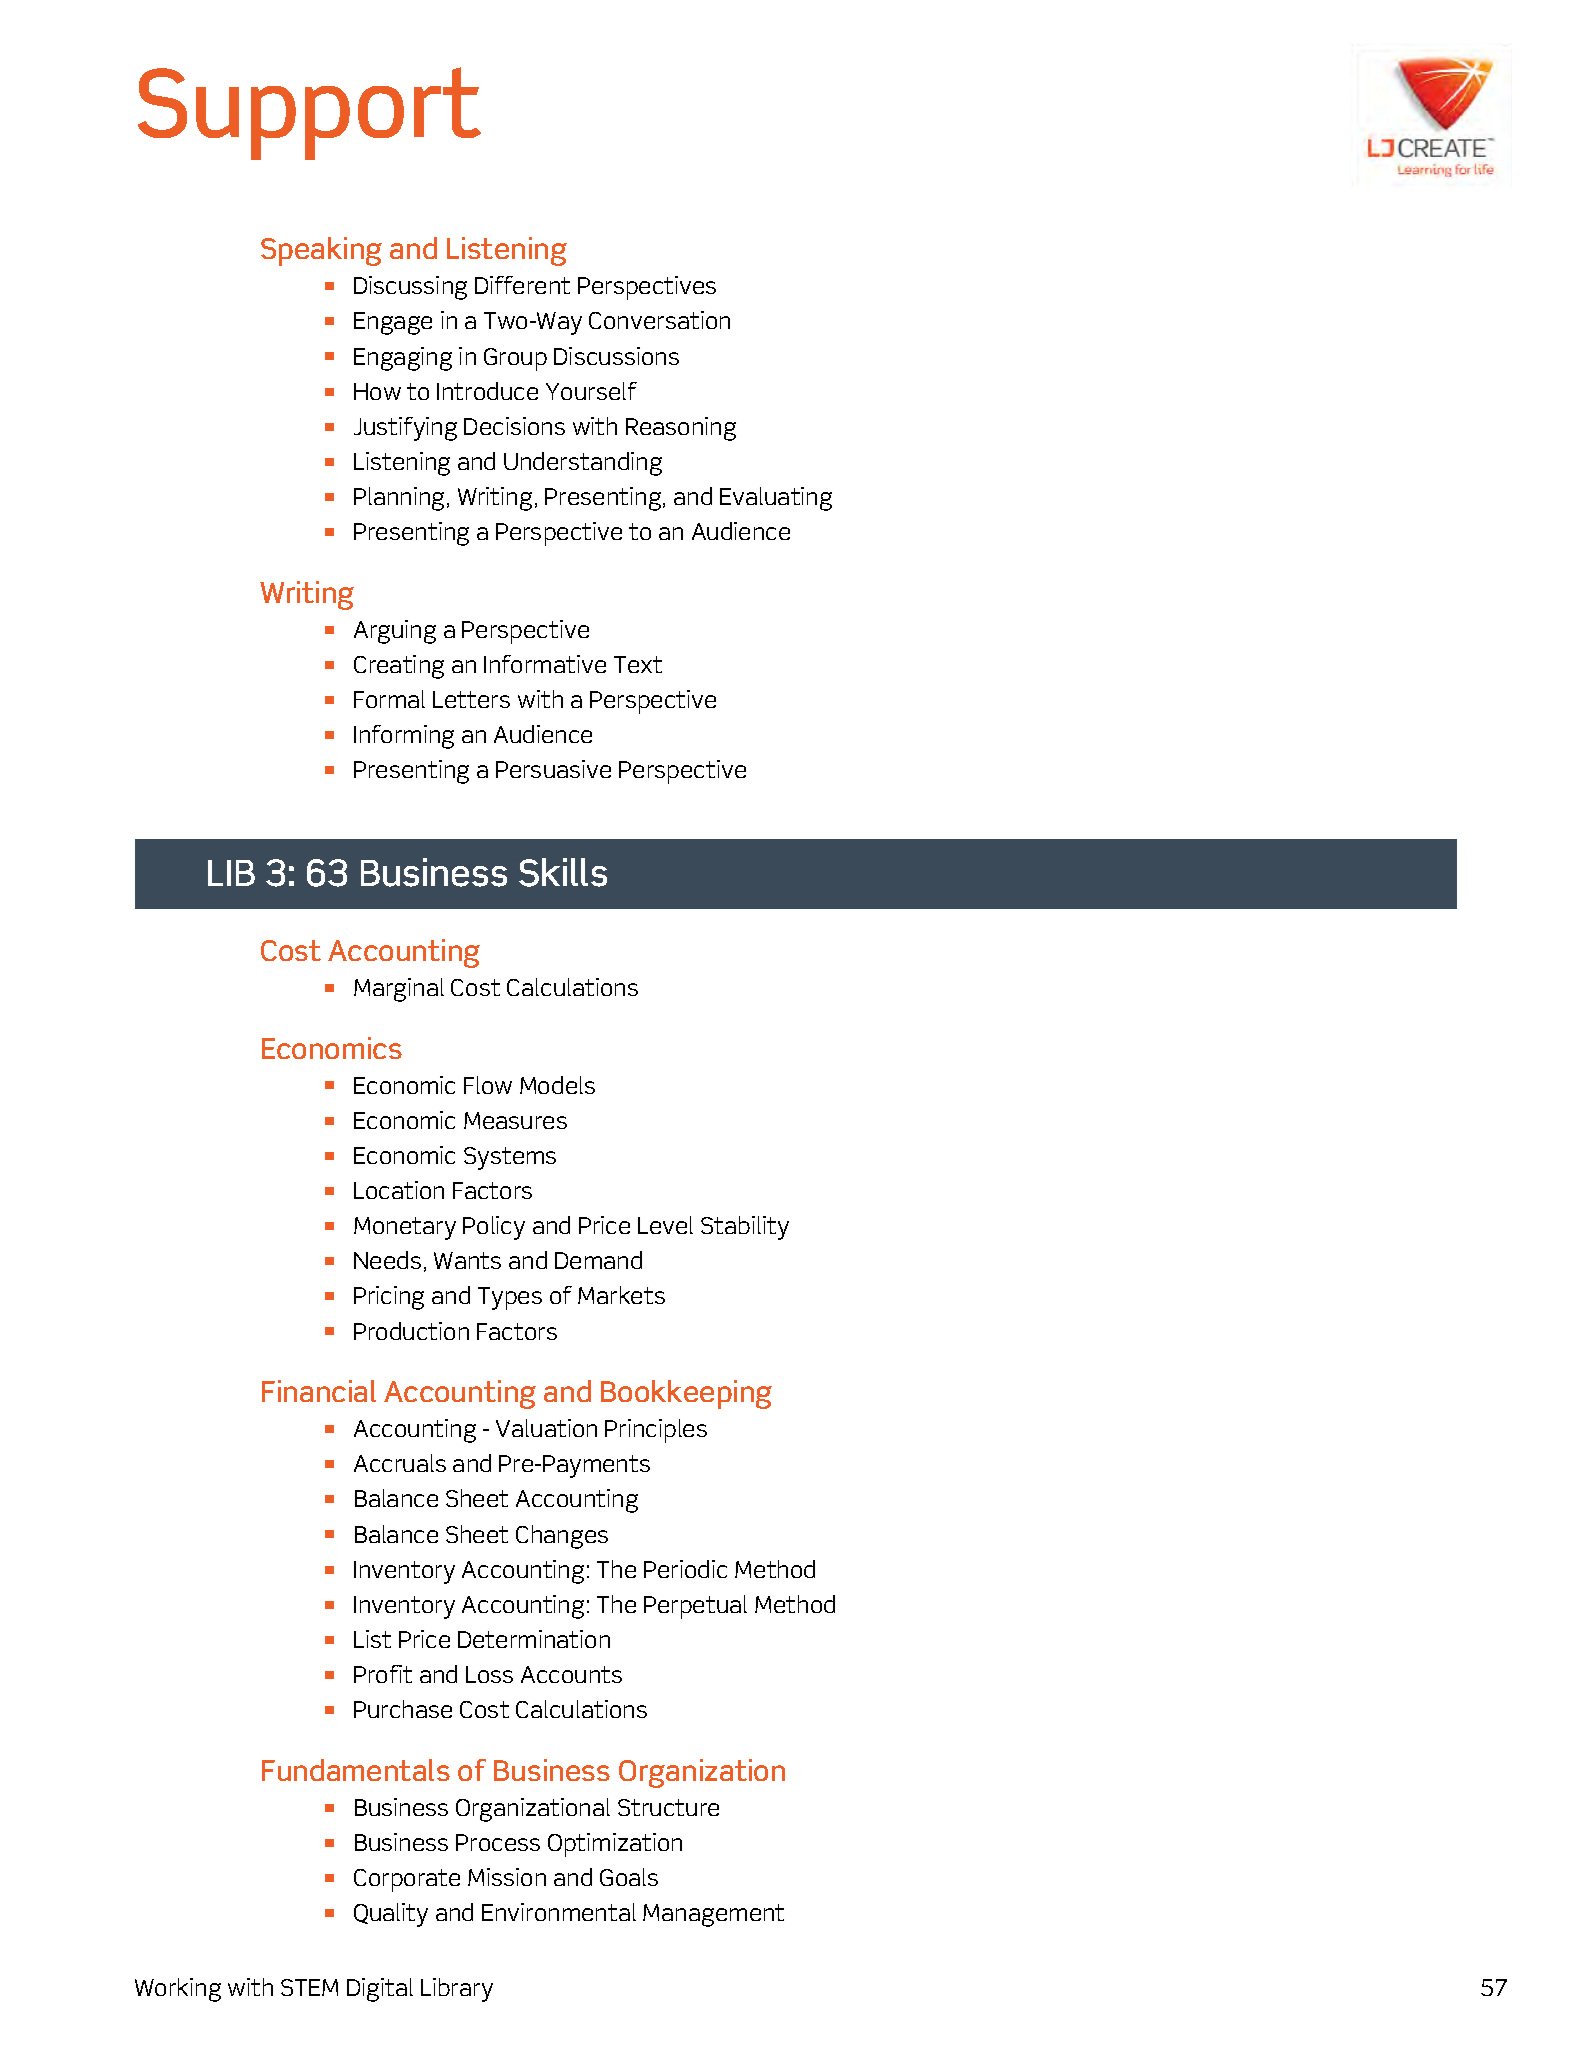 The image size is (1585, 2052). What do you see at coordinates (665, 1225) in the screenshot?
I see `Level` at bounding box center [665, 1225].
